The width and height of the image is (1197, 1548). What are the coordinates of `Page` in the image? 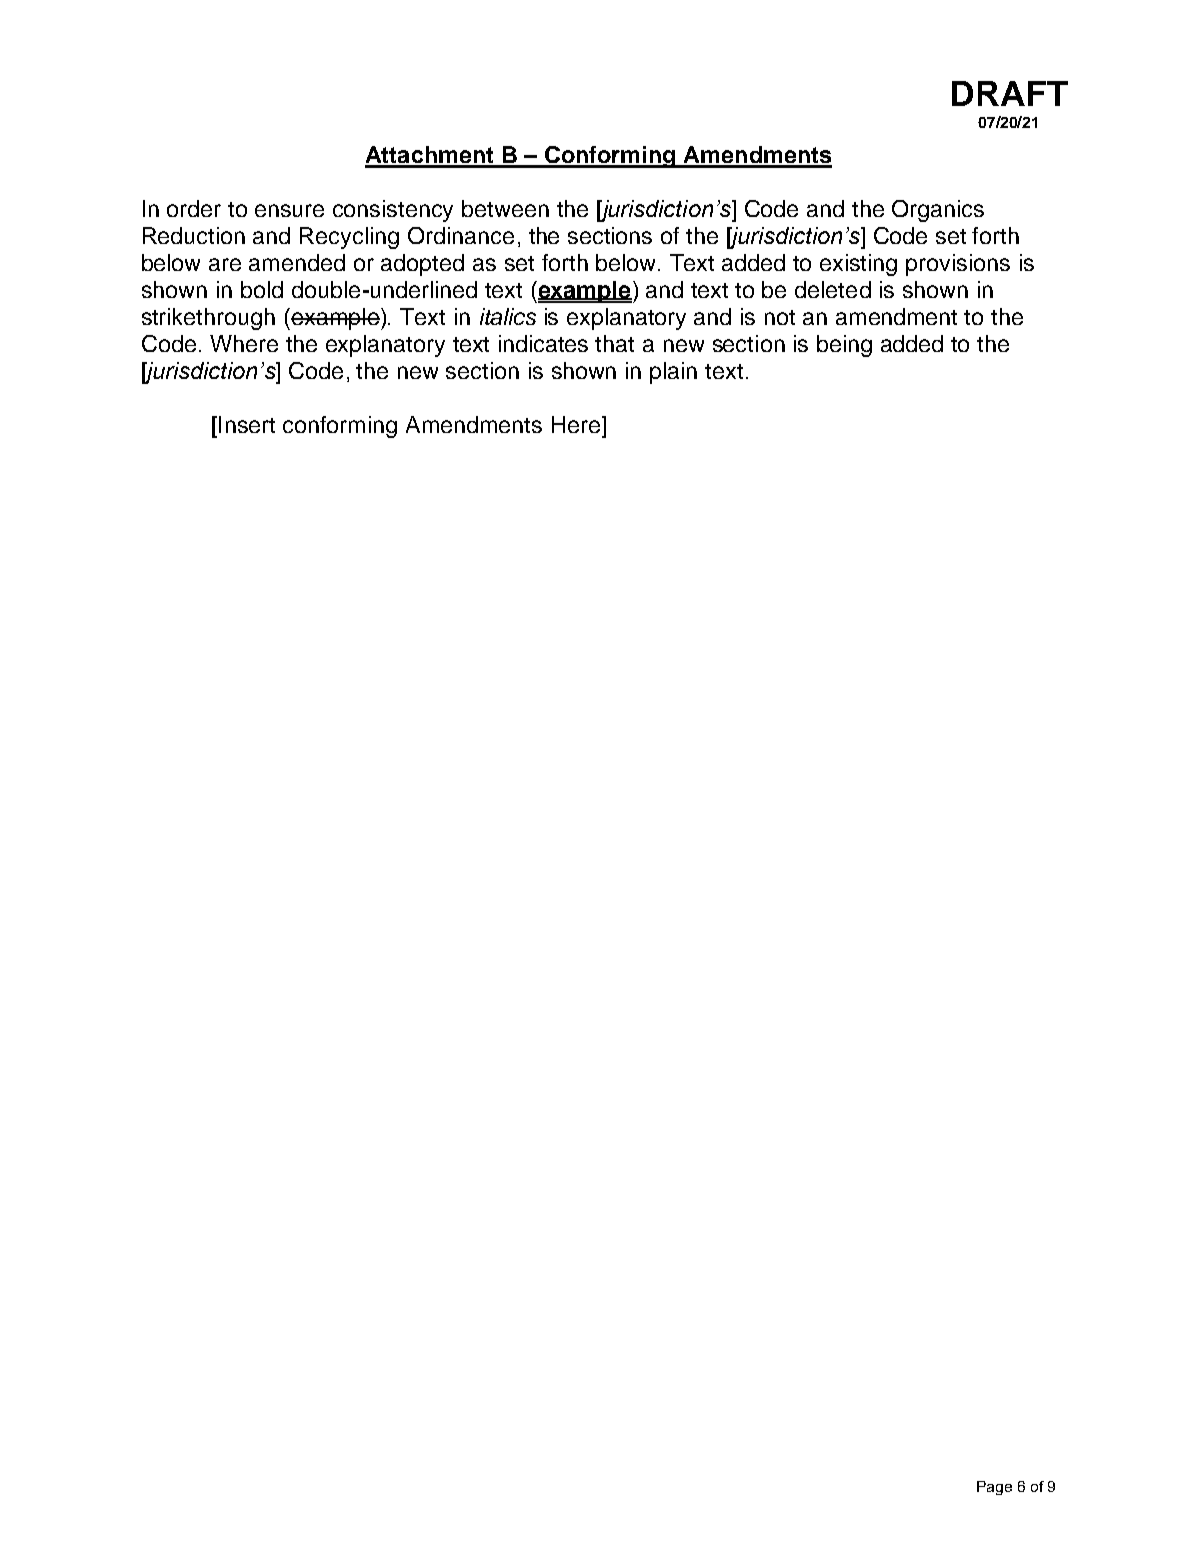 It's located at (994, 1488).
